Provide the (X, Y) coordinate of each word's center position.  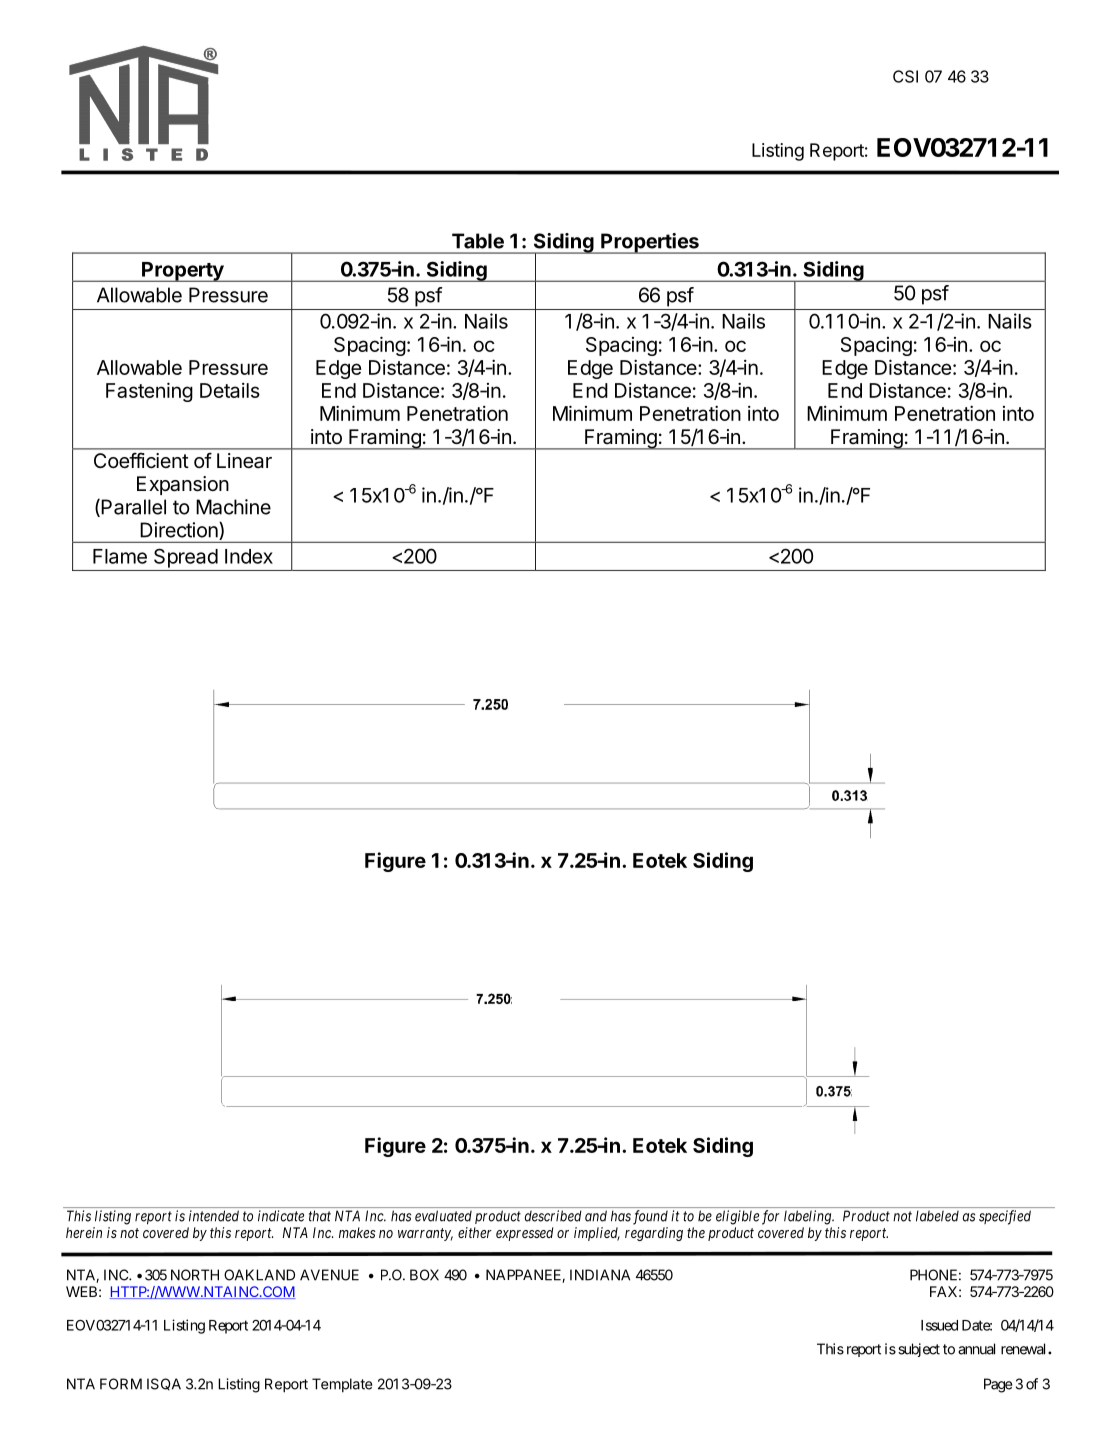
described (553, 1216)
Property (183, 272)
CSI (905, 76)
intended (214, 1216)
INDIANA (600, 1275)
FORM (121, 1384)
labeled (937, 1216)
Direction (180, 531)
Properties (650, 243)
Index (249, 556)
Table (478, 241)
